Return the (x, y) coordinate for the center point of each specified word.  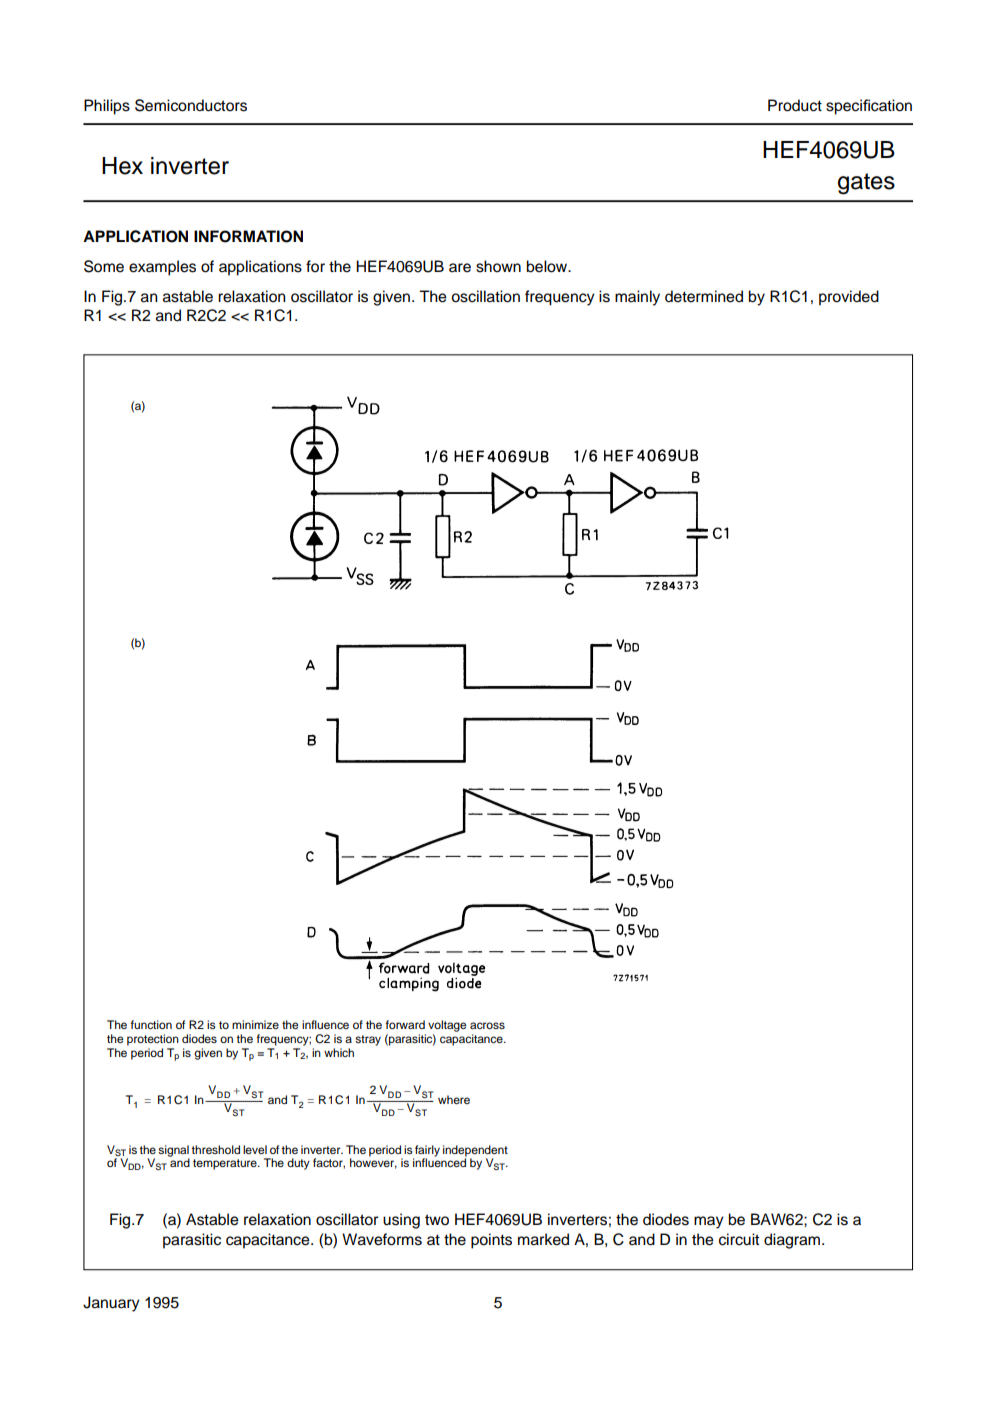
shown (498, 266)
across (487, 1025)
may (709, 1222)
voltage (447, 1026)
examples (162, 268)
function (151, 1024)
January (111, 1304)
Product (795, 105)
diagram (793, 1241)
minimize (255, 1024)
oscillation (485, 296)
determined (704, 296)
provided (849, 298)
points (491, 1241)
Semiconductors (191, 105)
